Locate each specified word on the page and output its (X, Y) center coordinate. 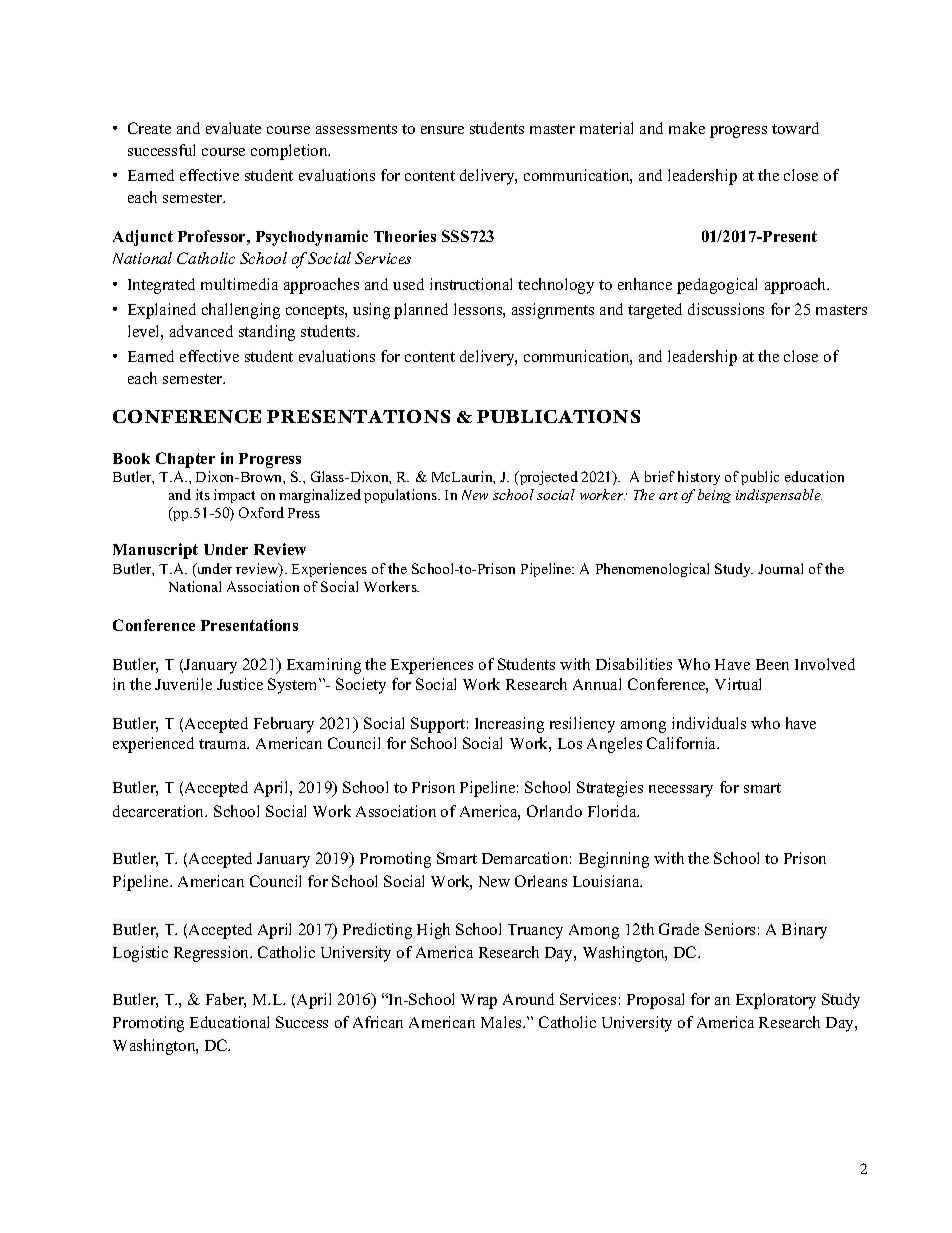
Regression (213, 954)
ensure (442, 130)
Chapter (185, 460)
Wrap (479, 1001)
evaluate (233, 128)
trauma (224, 744)
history (699, 478)
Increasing (509, 725)
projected (548, 478)
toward (795, 128)
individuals (709, 723)
